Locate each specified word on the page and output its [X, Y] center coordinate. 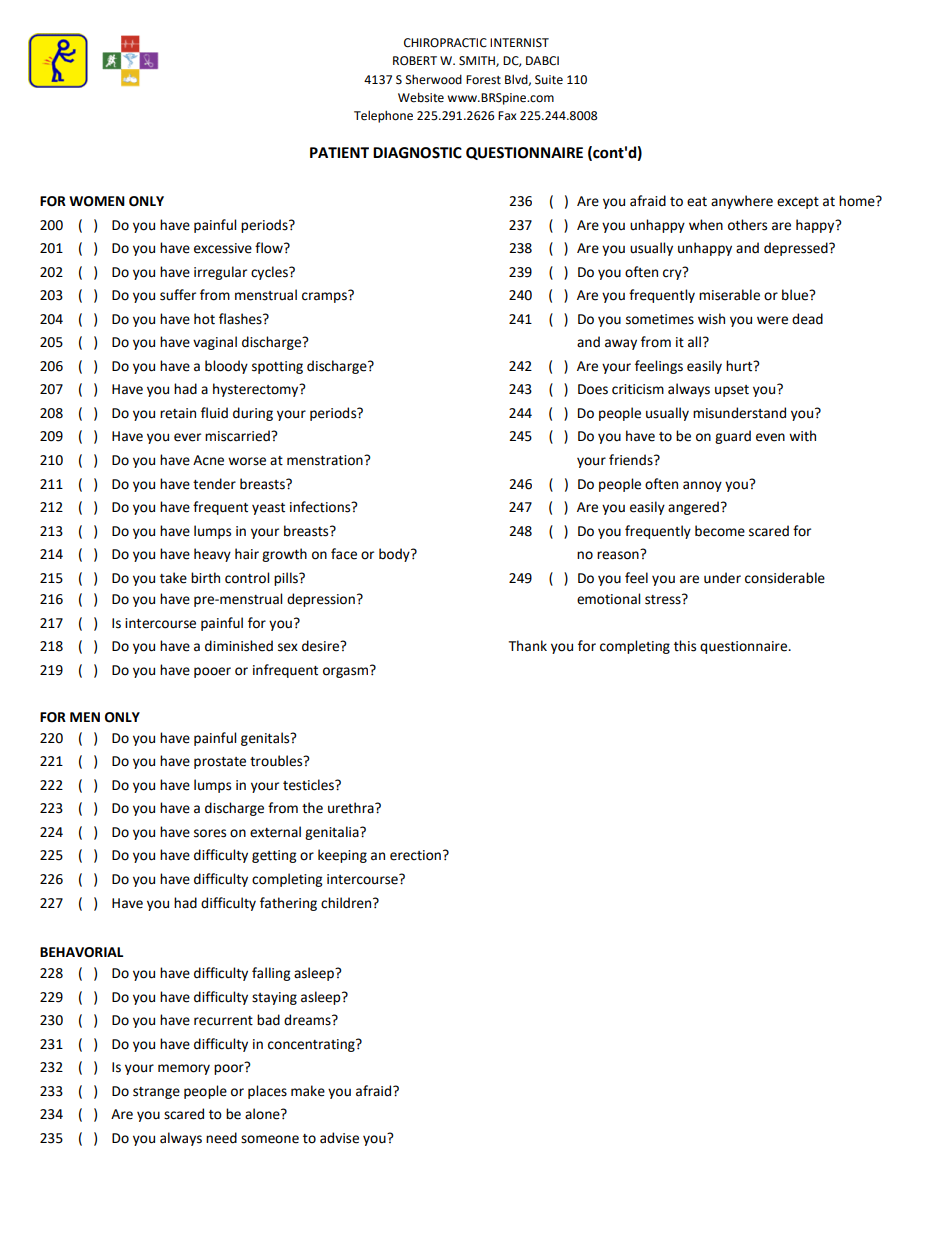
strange [156, 1093]
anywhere [742, 202]
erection [415, 855]
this [685, 646]
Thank [528, 646]
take [173, 578]
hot [204, 319]
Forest [483, 80]
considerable [785, 578]
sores [210, 833]
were [772, 320]
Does [593, 389]
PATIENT [339, 152]
